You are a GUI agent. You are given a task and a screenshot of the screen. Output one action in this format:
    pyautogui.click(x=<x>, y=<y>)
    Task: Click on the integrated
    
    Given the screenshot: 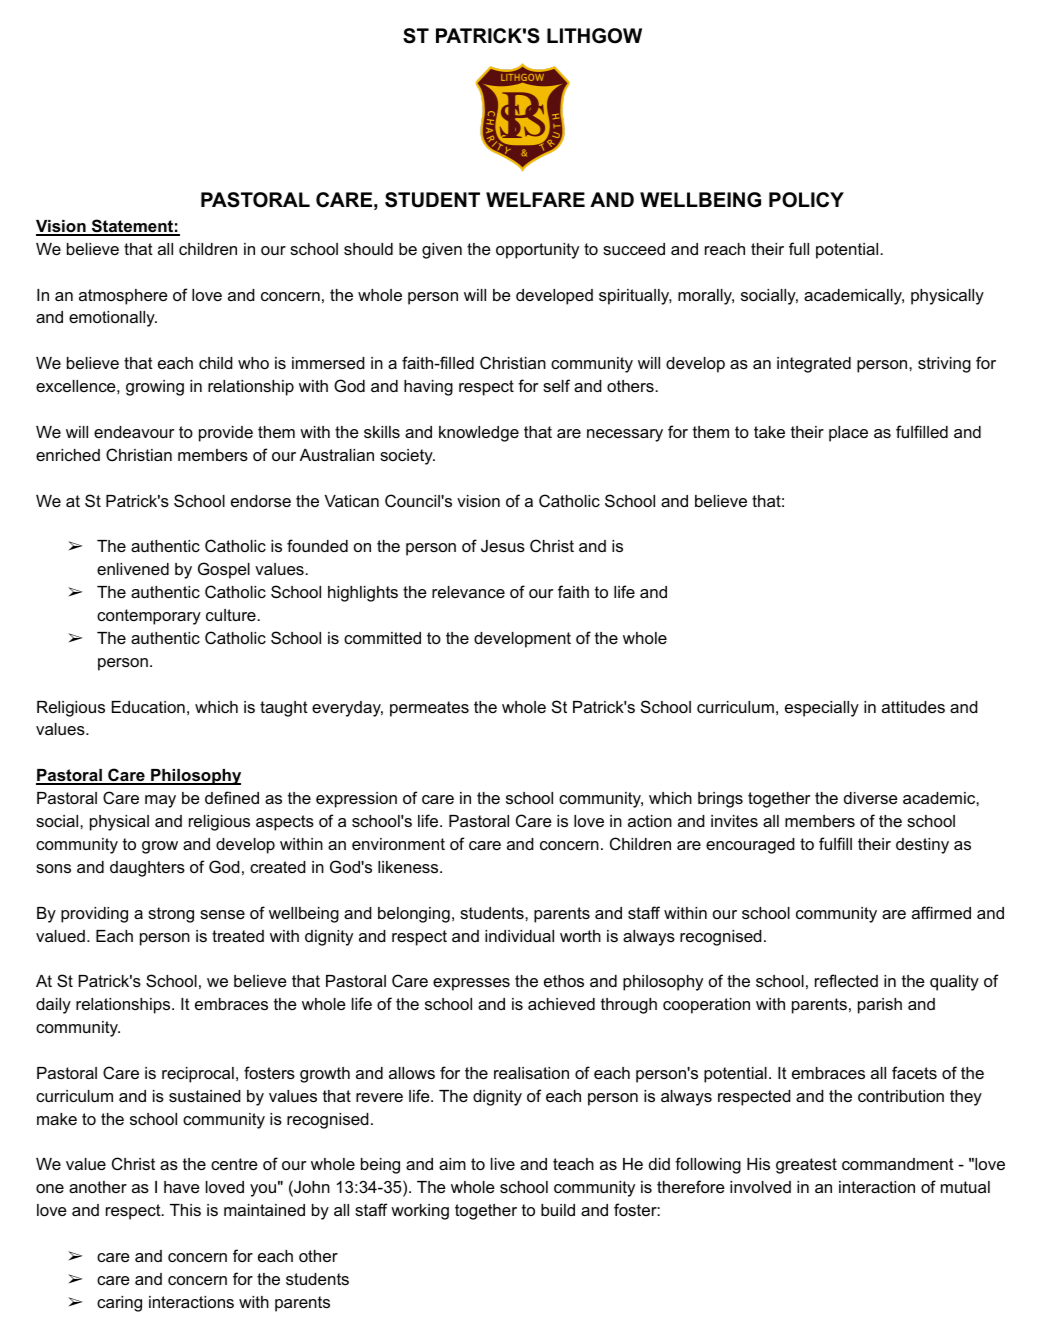 What is the action you would take?
    pyautogui.click(x=814, y=365)
